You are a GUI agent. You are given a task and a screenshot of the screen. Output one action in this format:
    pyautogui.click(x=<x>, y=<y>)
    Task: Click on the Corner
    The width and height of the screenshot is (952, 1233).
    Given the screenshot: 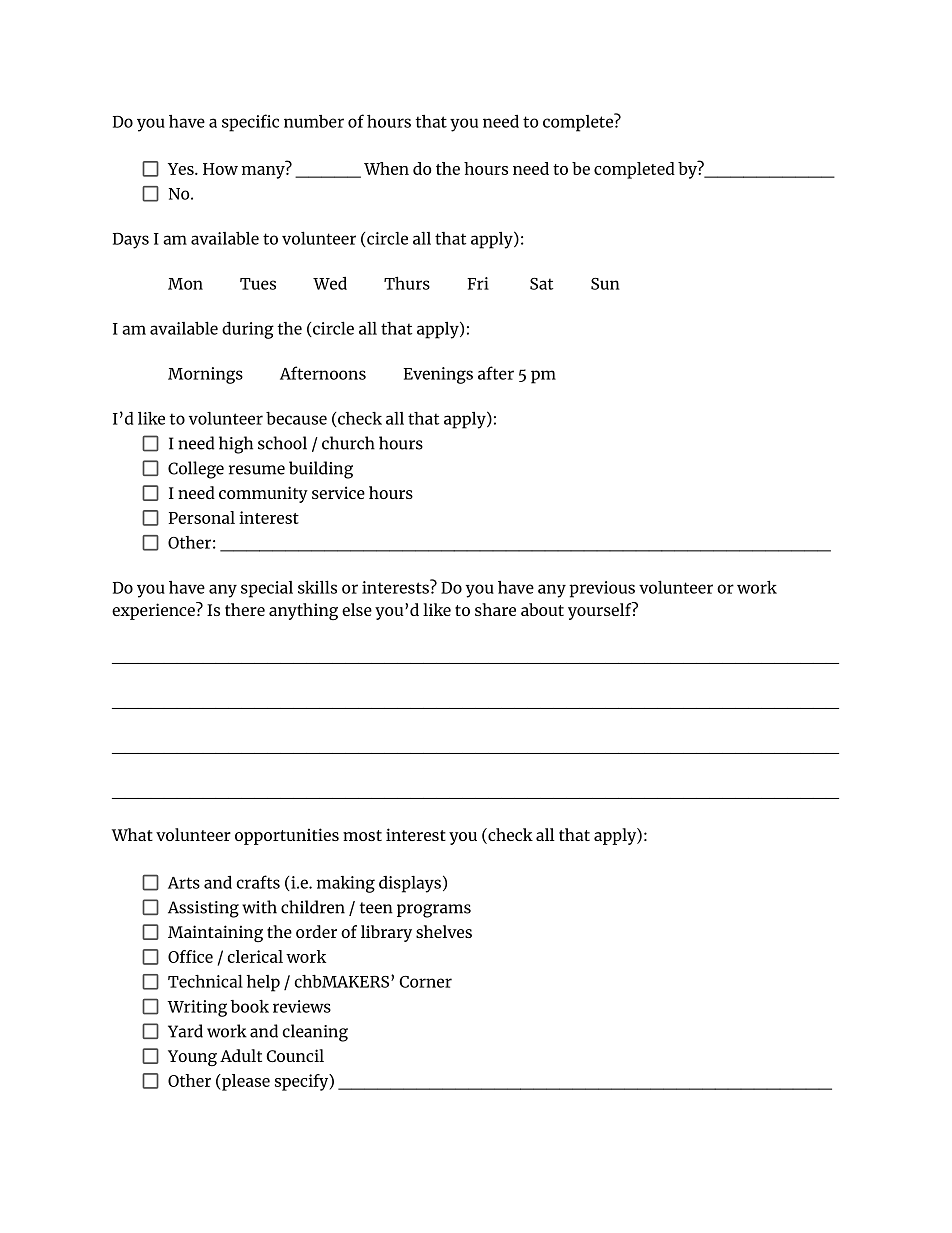 What is the action you would take?
    pyautogui.click(x=425, y=982)
